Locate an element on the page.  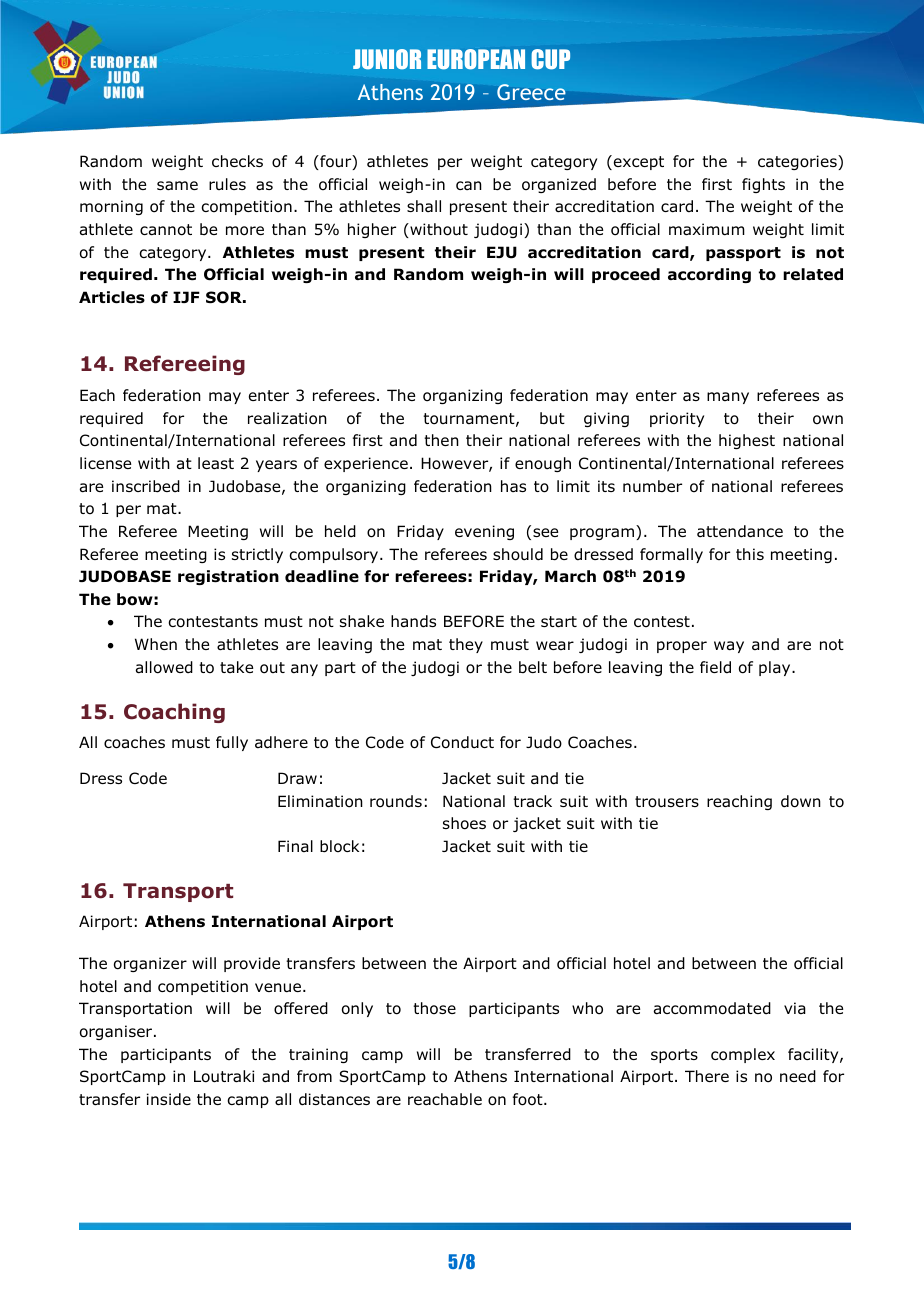
inside is located at coordinates (169, 1099).
